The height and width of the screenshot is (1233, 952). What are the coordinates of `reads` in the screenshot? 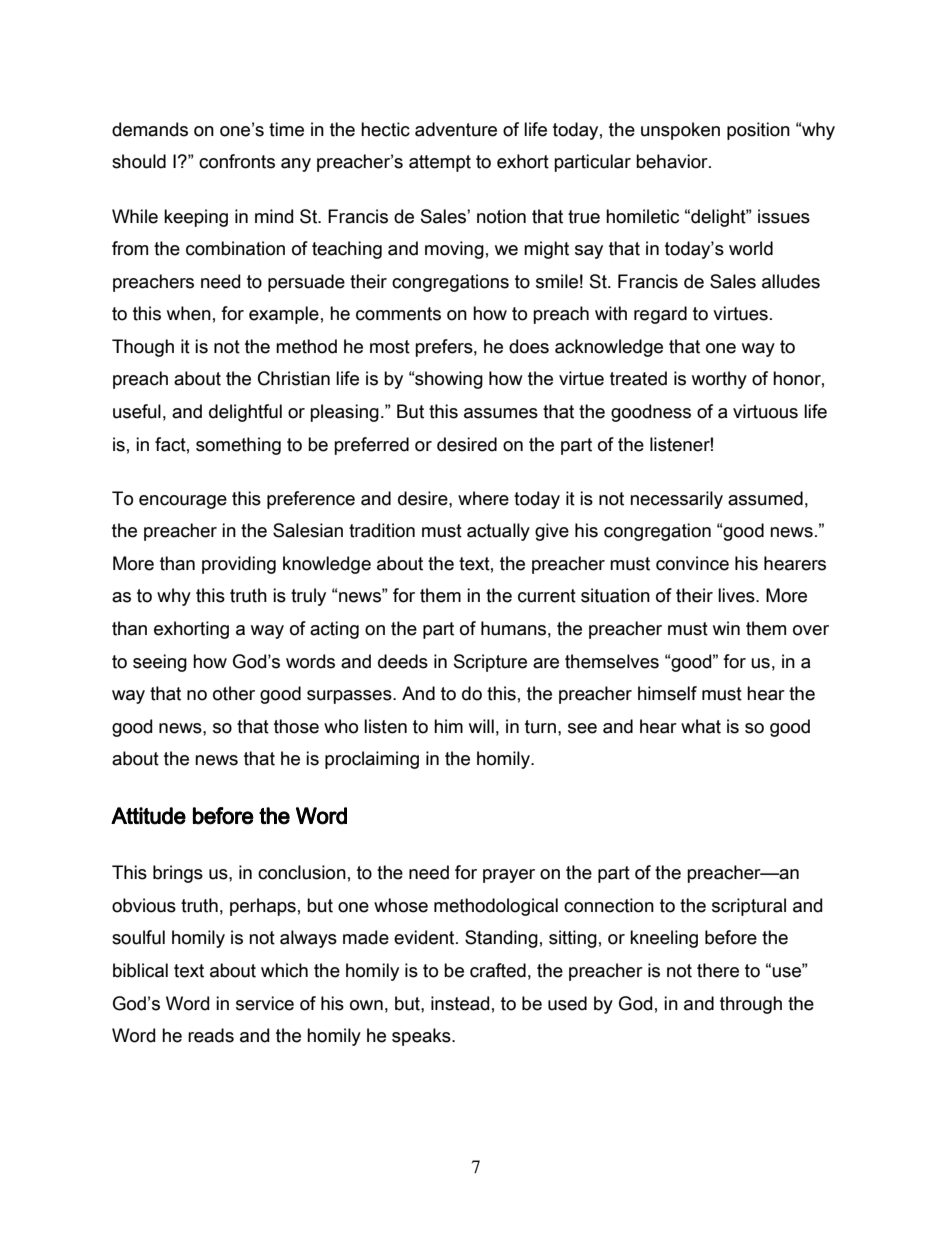 It's located at (211, 1035).
